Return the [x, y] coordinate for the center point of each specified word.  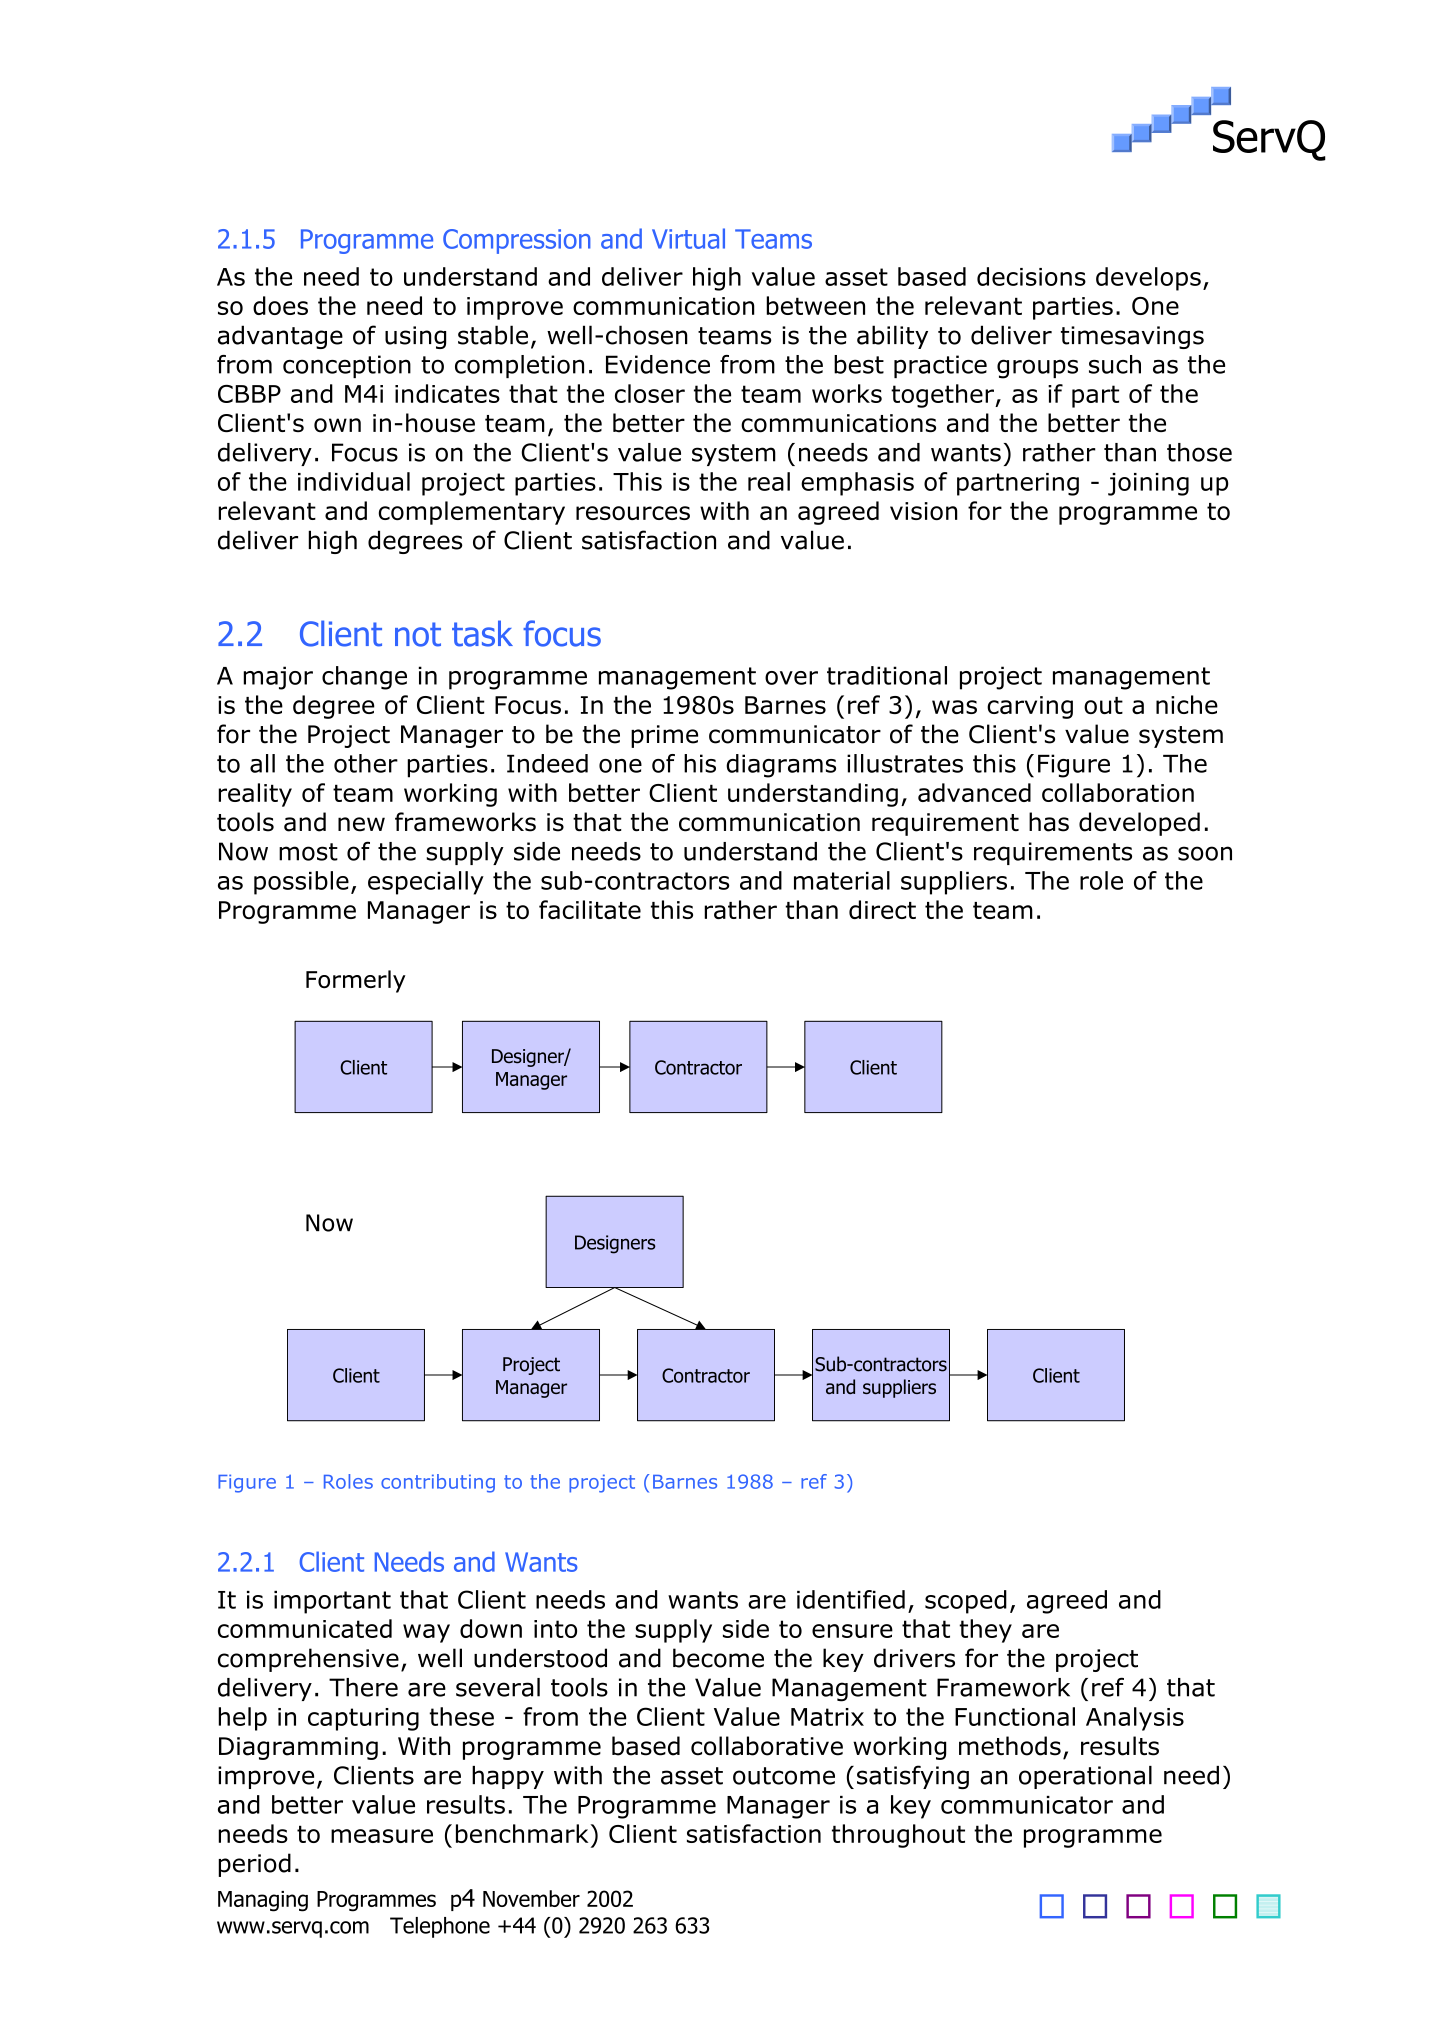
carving [1030, 707]
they [985, 1631]
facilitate [590, 909]
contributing [438, 1483]
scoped [966, 1602]
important [332, 1602]
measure [382, 1836]
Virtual [688, 238]
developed [1139, 824]
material [842, 880]
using [415, 337]
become [718, 1658]
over [791, 678]
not [418, 634]
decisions [1031, 276]
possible [301, 883]
